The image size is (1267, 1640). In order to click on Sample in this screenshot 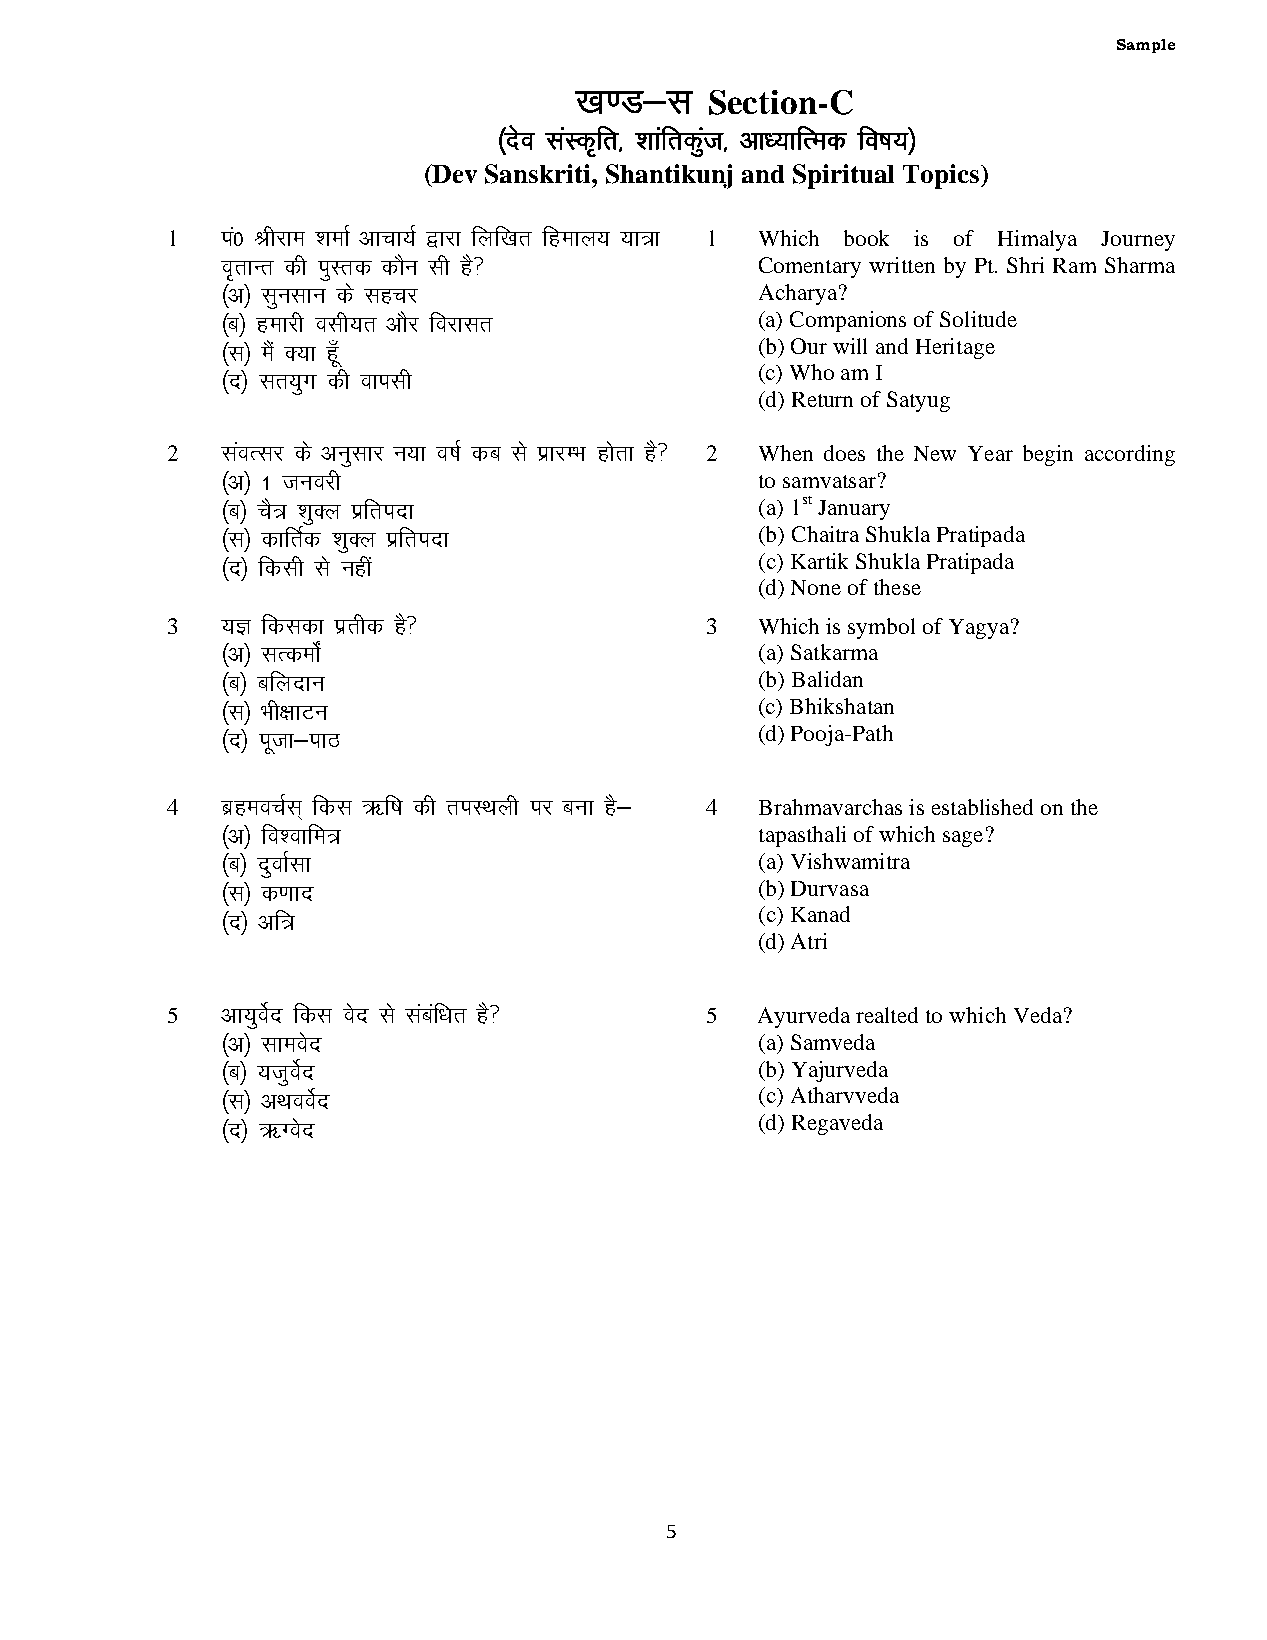, I will do `click(1146, 46)`.
